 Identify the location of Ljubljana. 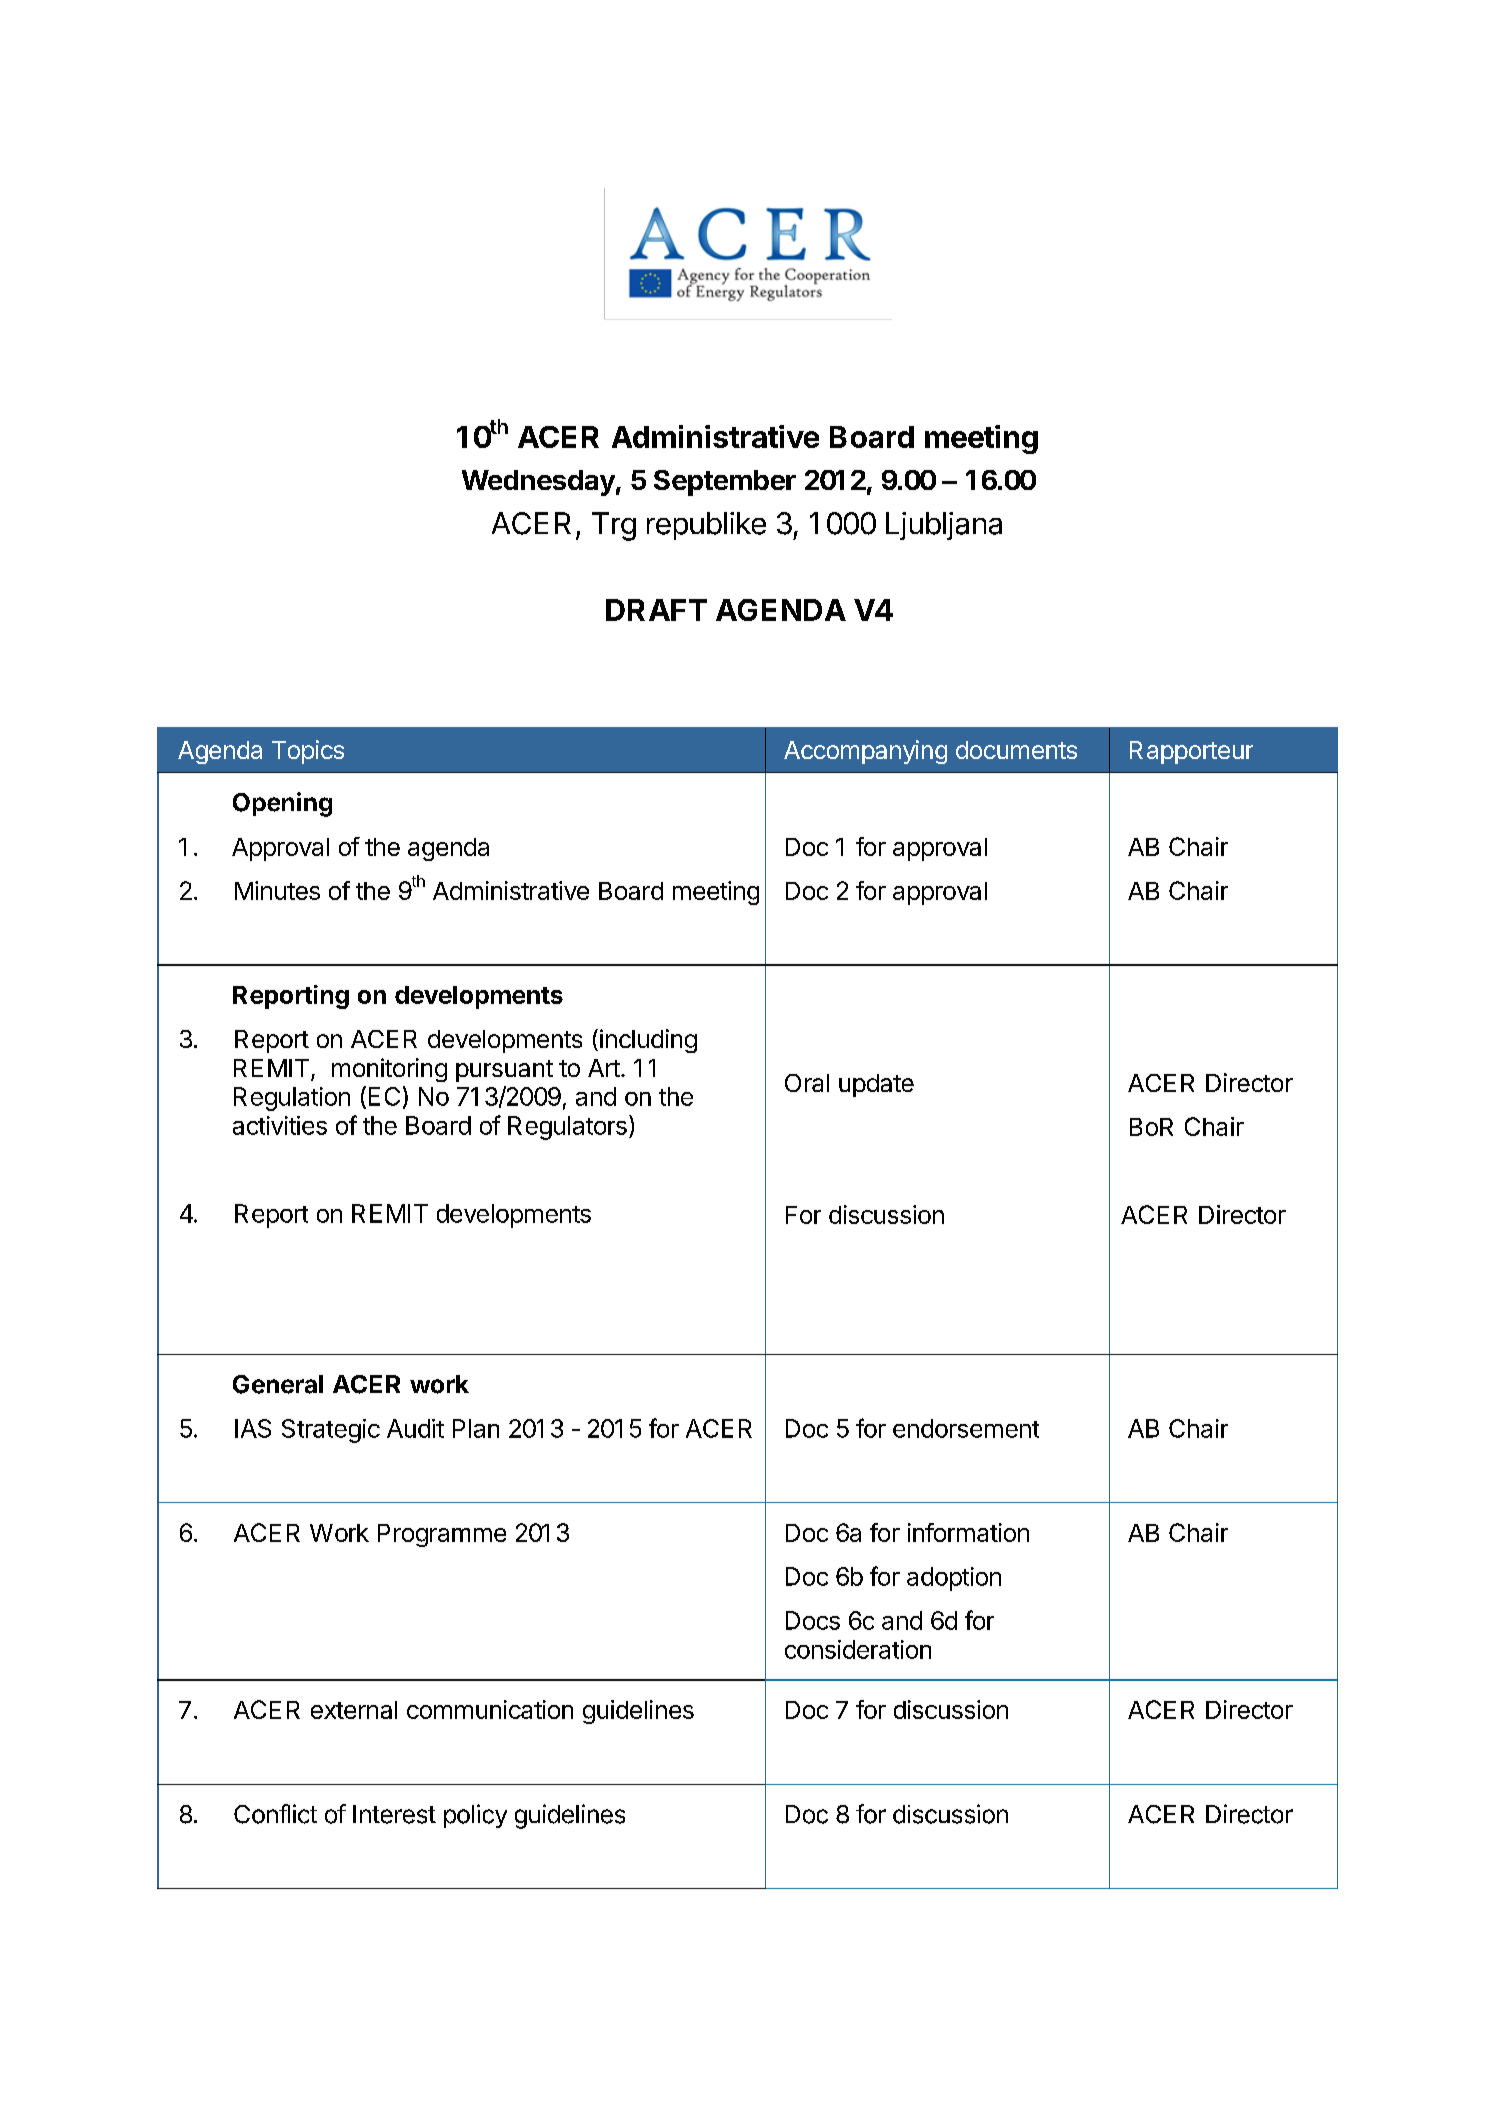
(944, 526).
